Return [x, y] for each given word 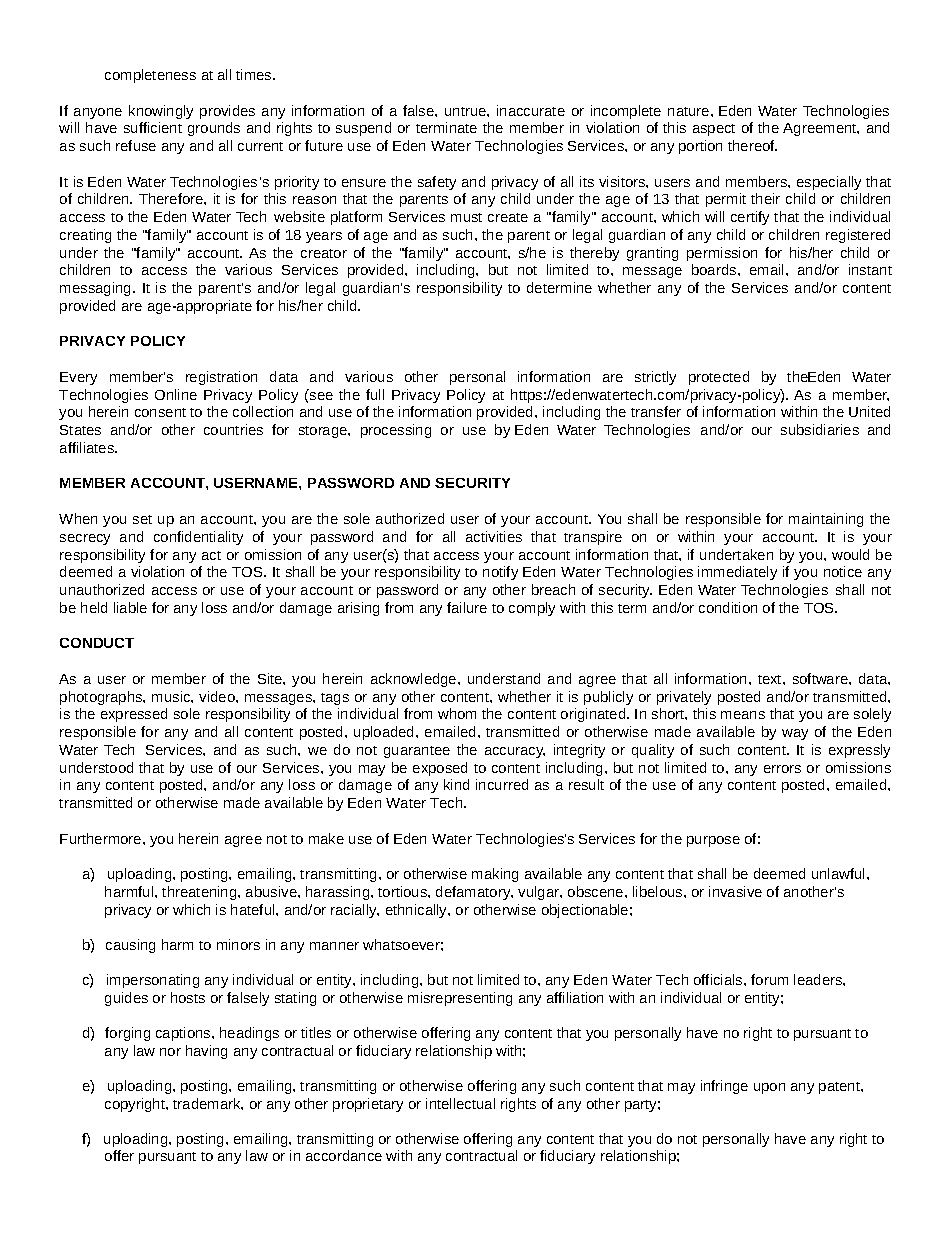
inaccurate [531, 110]
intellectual [460, 1103]
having [206, 1052]
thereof [752, 145]
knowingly [161, 112]
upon [769, 1088]
